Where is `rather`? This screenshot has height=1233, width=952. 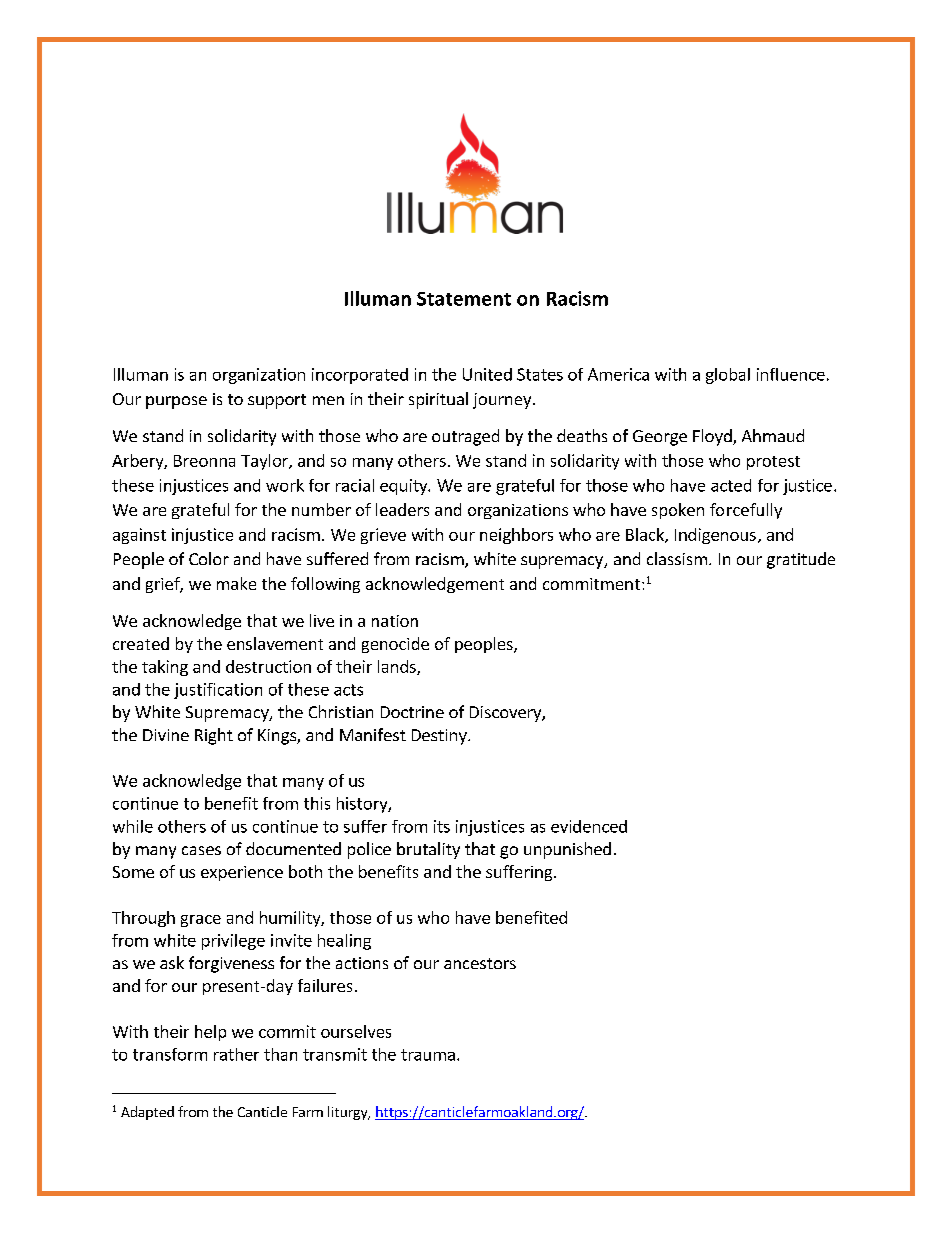
rather is located at coordinates (236, 1054).
